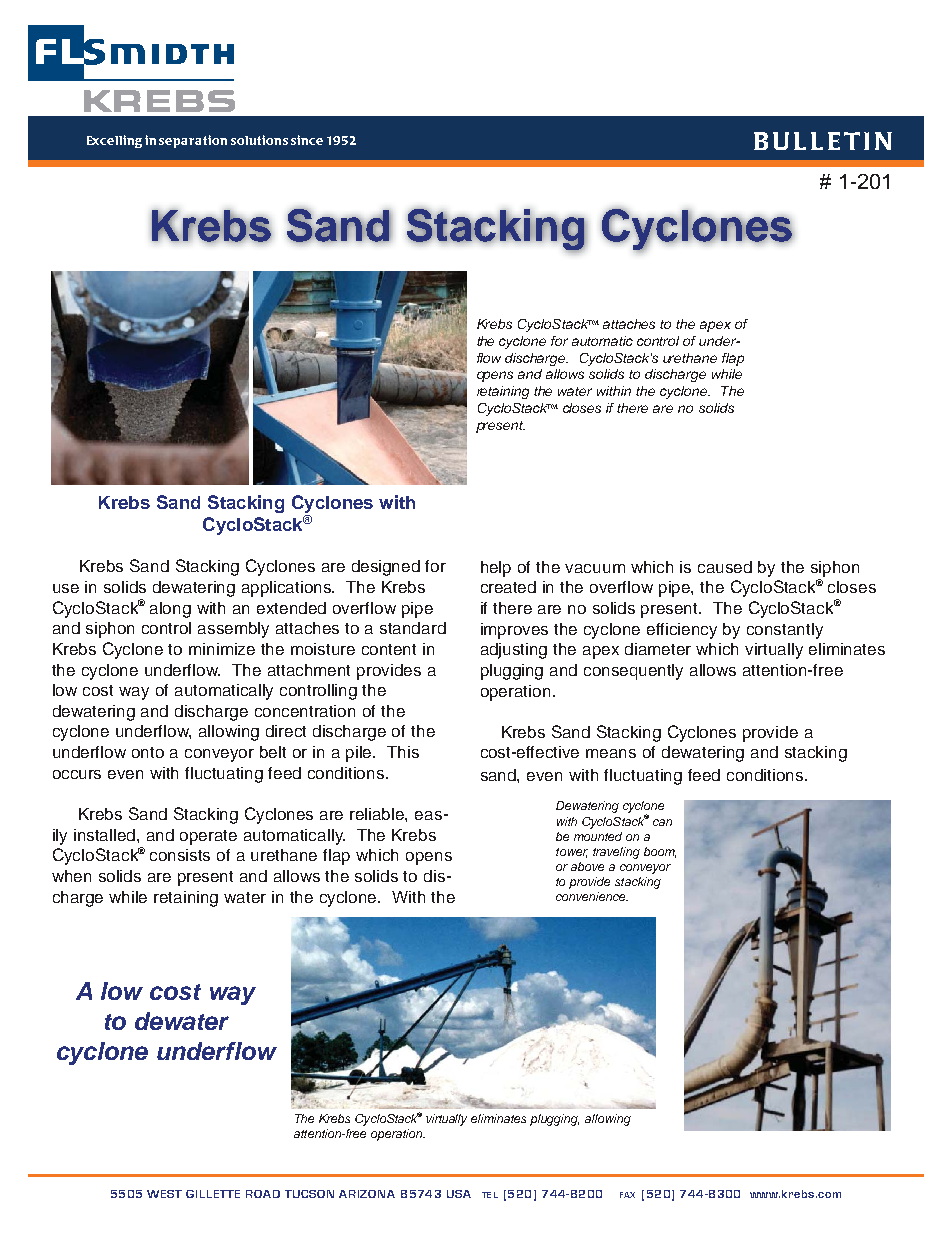  I want to click on BULLETIN, so click(823, 141).
